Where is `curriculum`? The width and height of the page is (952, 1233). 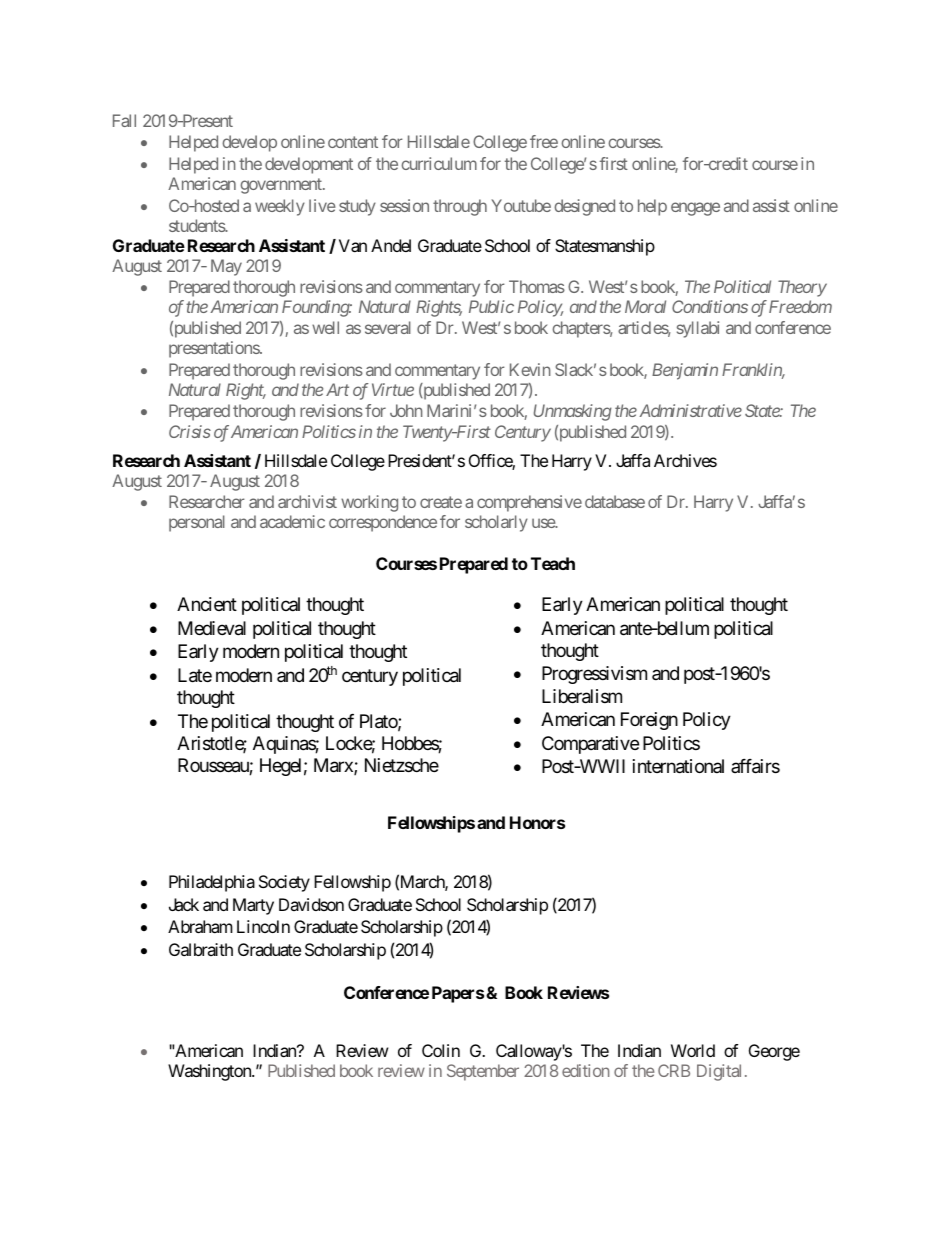
curriculum is located at coordinates (439, 163).
